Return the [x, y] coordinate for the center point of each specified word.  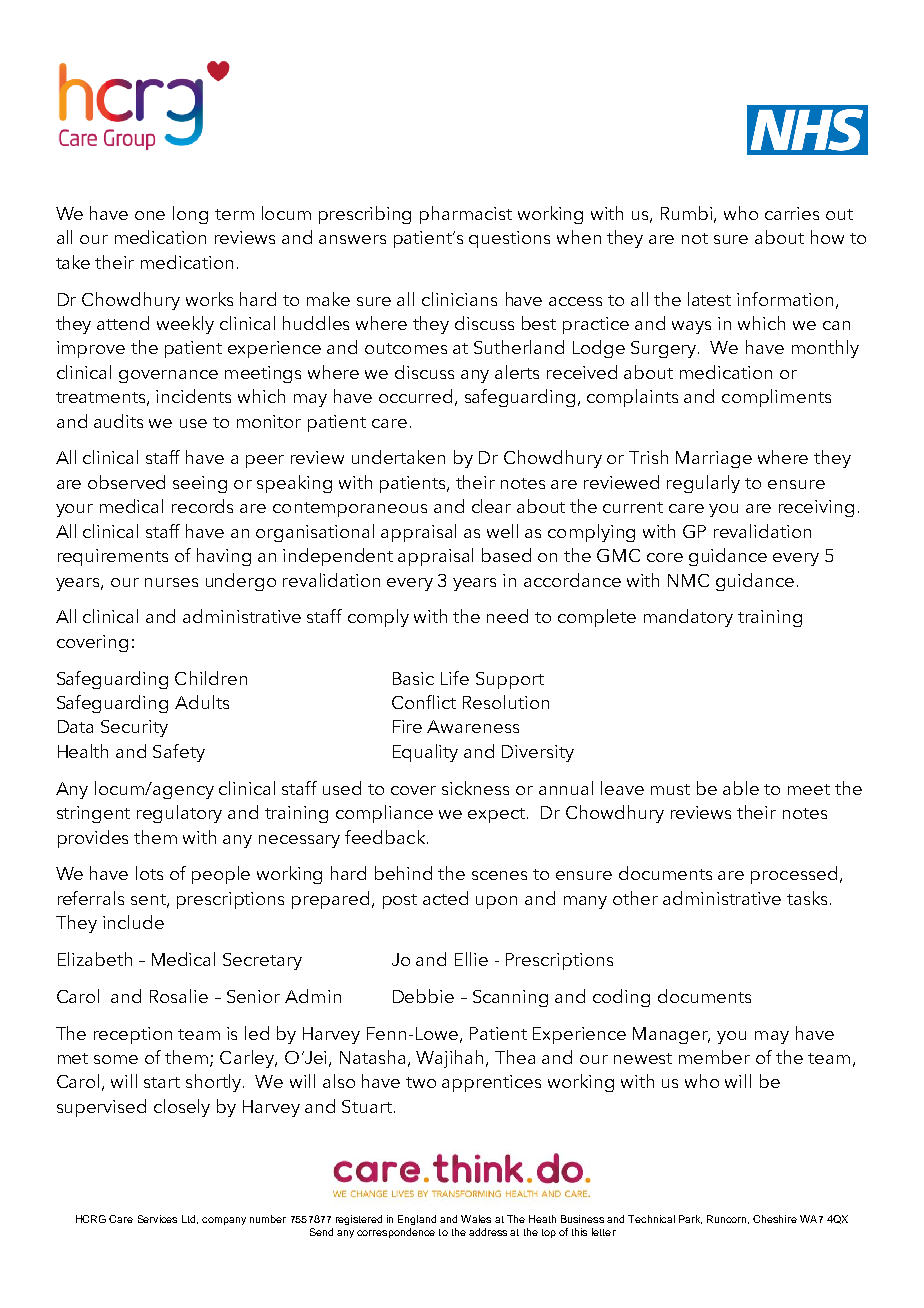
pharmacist [466, 215]
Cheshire [775, 1219]
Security [134, 728]
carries [792, 213]
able [741, 788]
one [150, 215]
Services [157, 1219]
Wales [476, 1219]
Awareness [473, 726]
